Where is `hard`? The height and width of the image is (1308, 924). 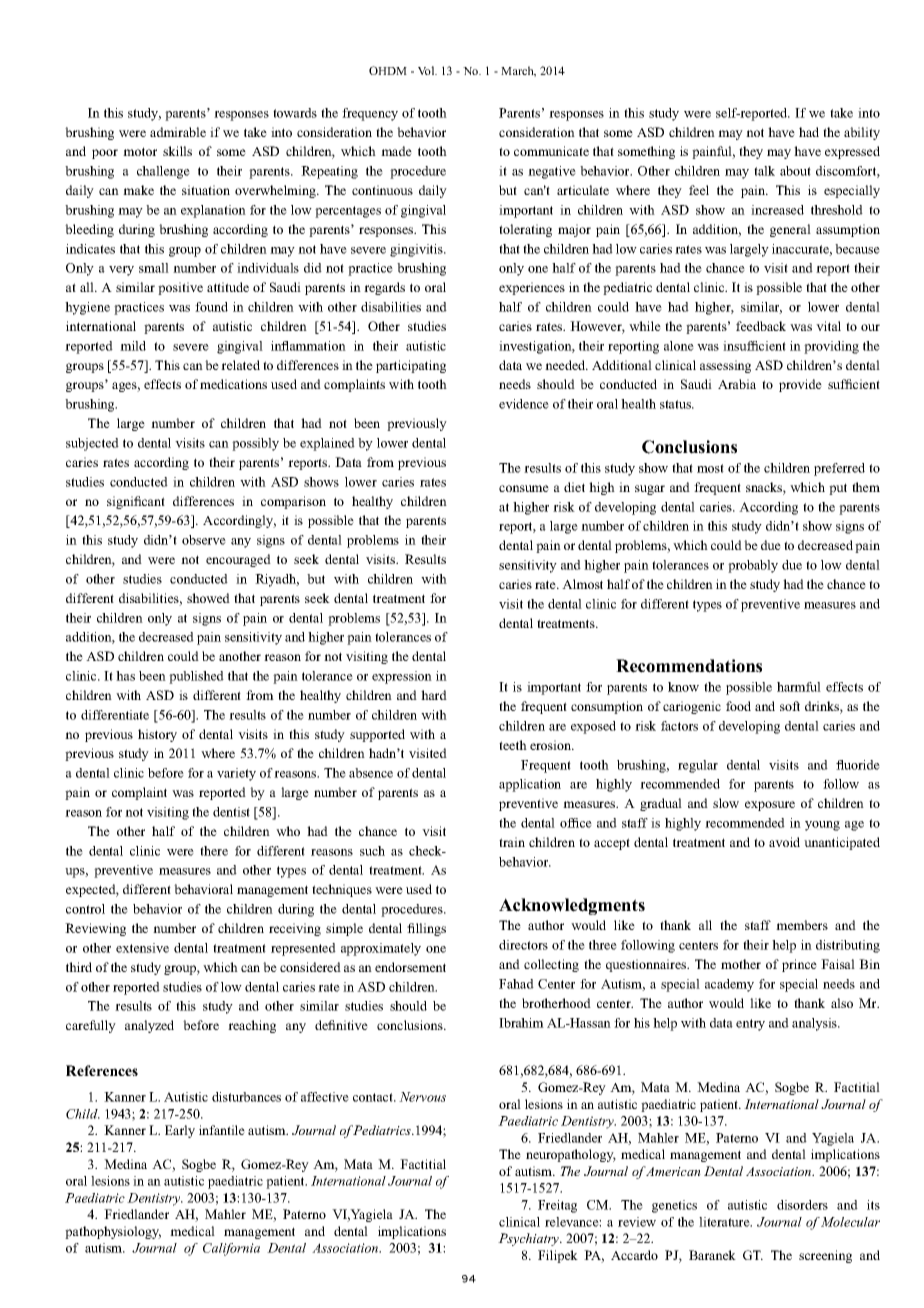 hard is located at coordinates (434, 695).
